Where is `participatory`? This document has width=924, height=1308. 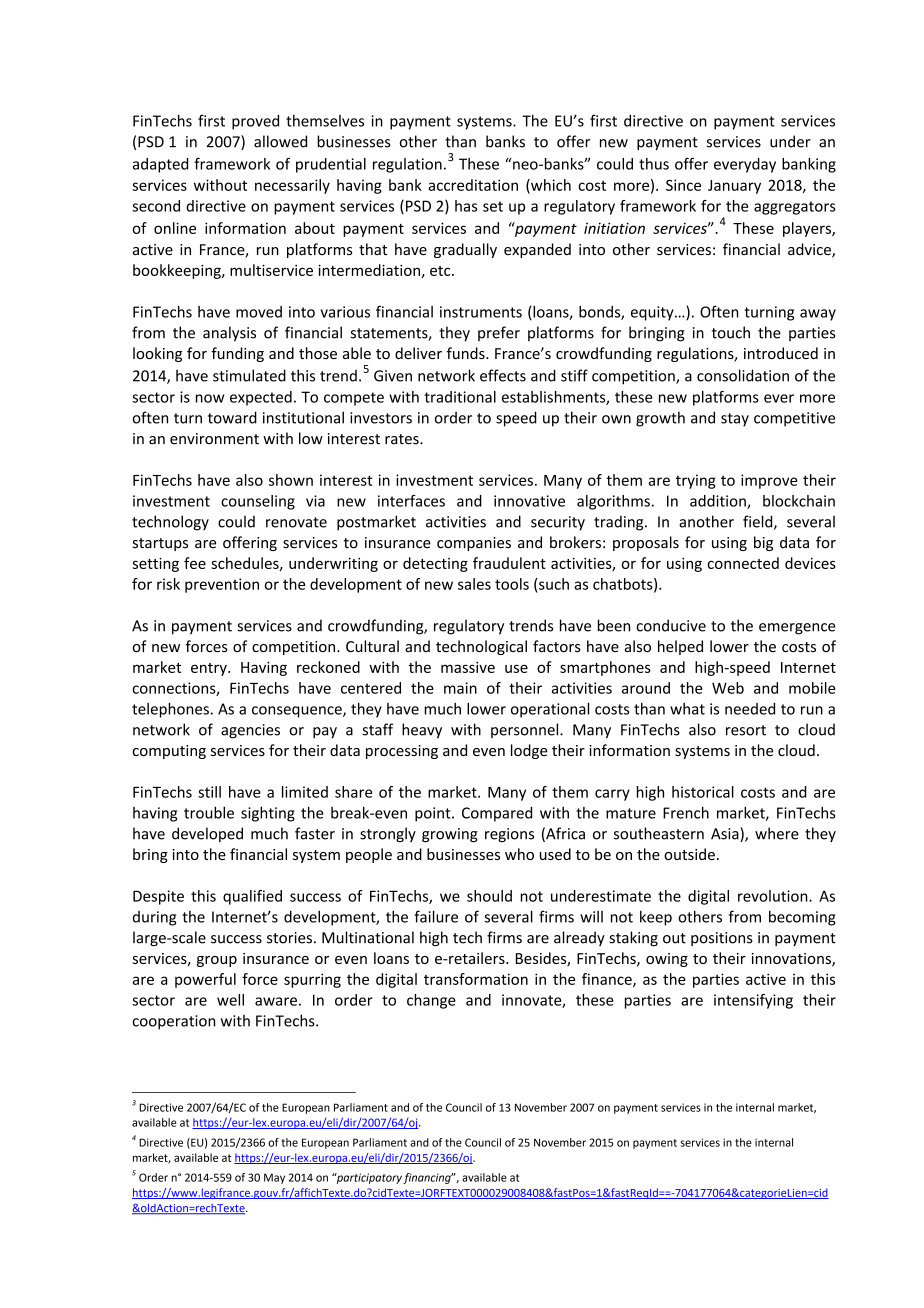
participatory is located at coordinates (368, 1178).
